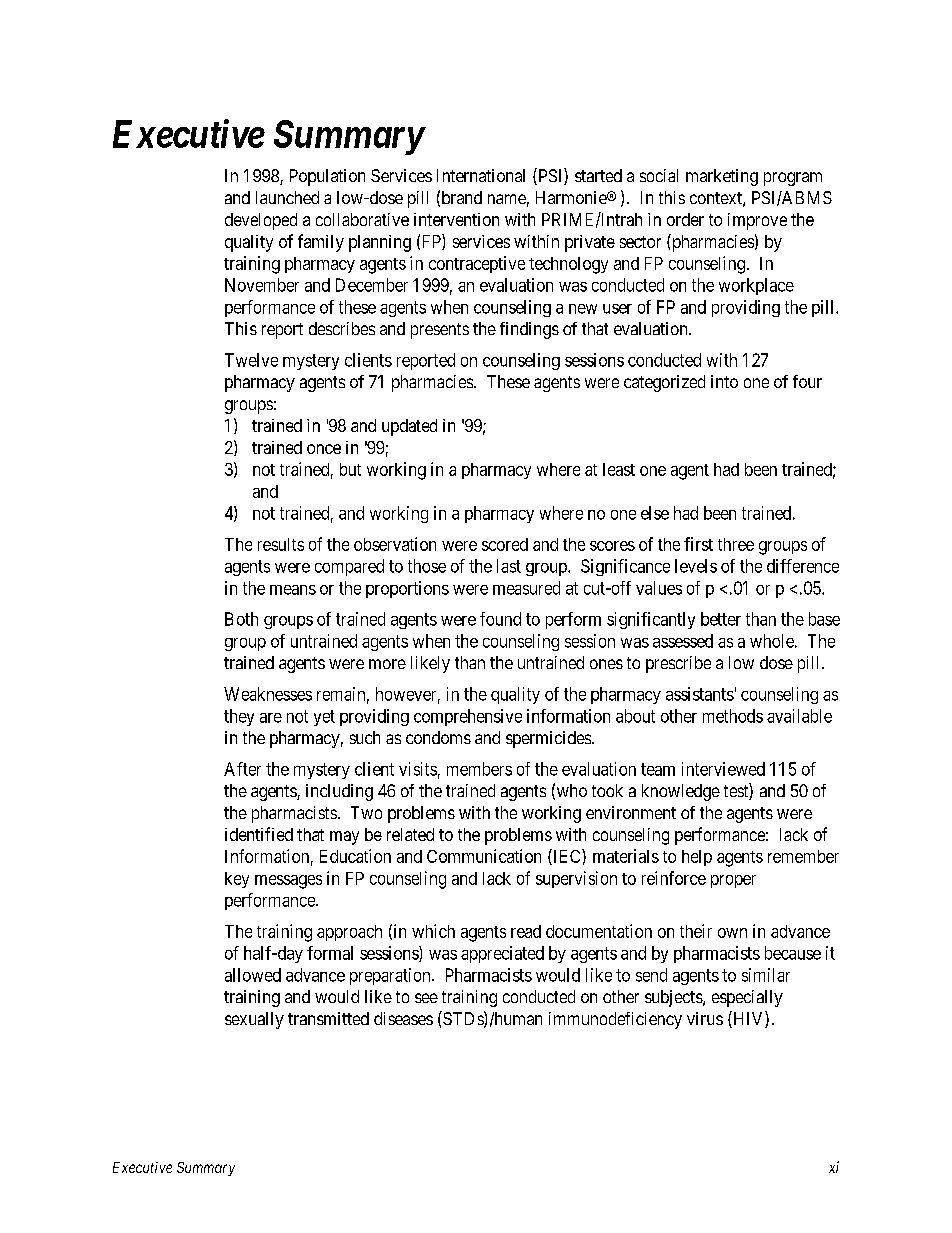  I want to click on measured, so click(526, 588).
